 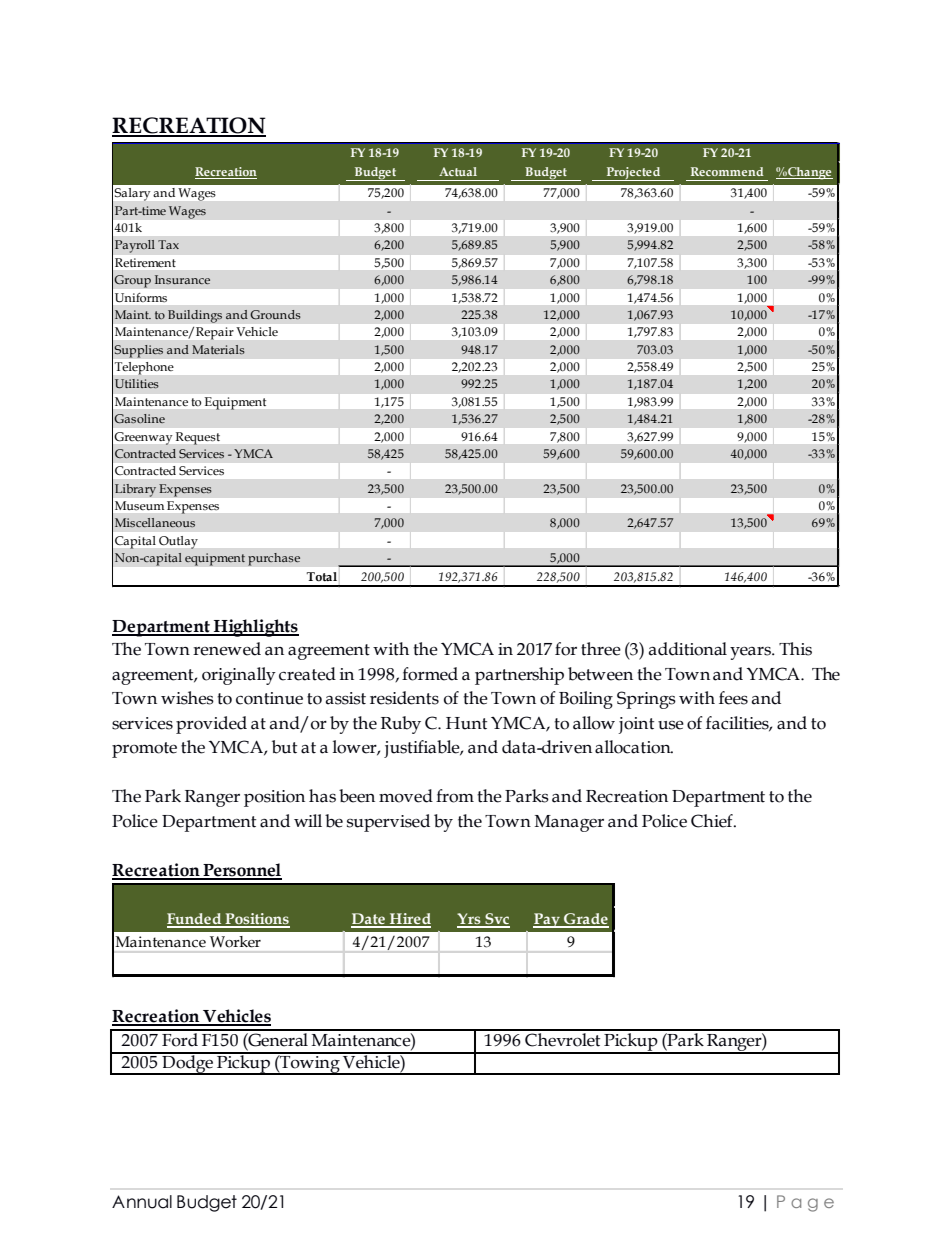 I want to click on Total, so click(x=321, y=577).
